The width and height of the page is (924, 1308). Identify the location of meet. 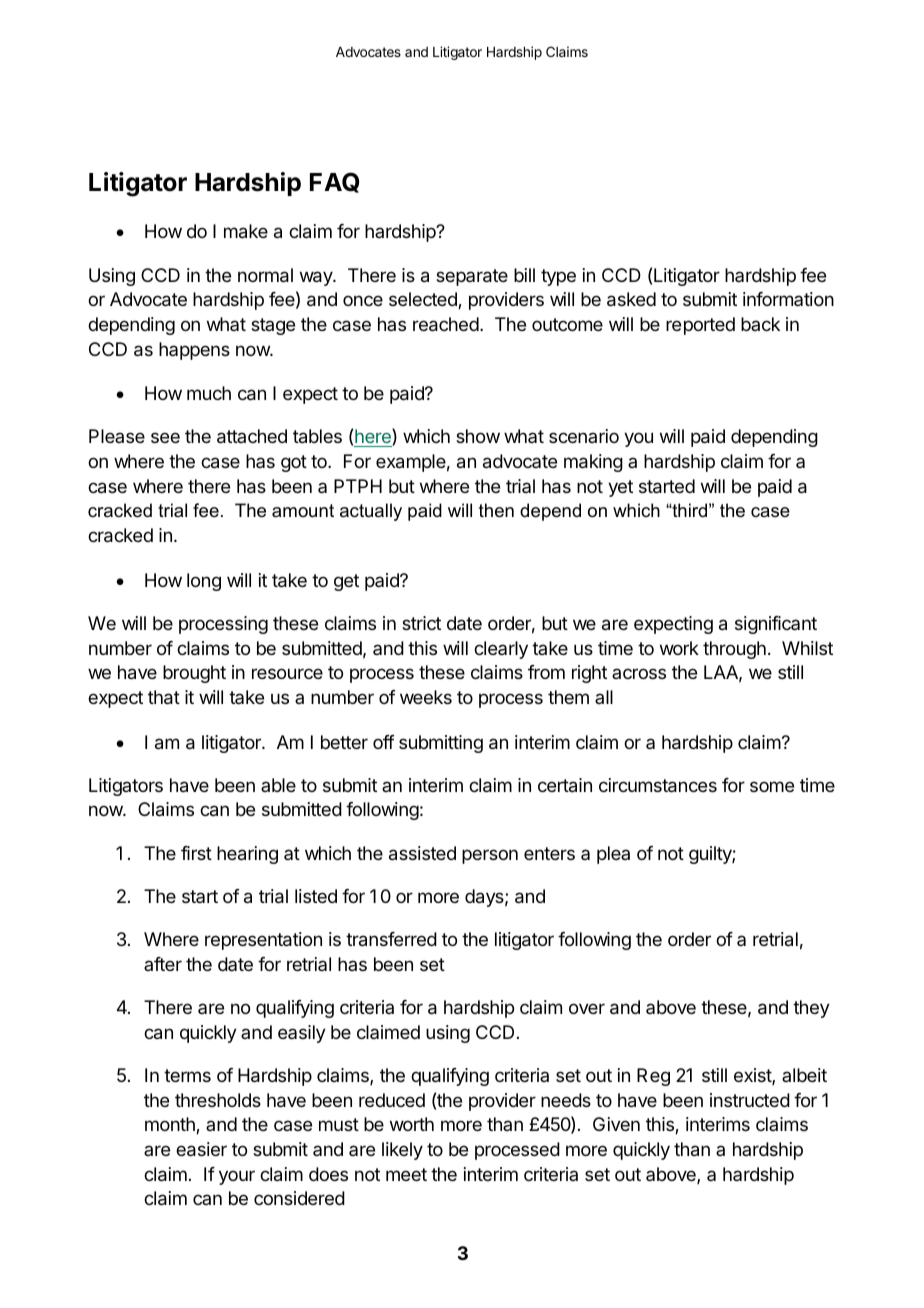
(406, 1174).
